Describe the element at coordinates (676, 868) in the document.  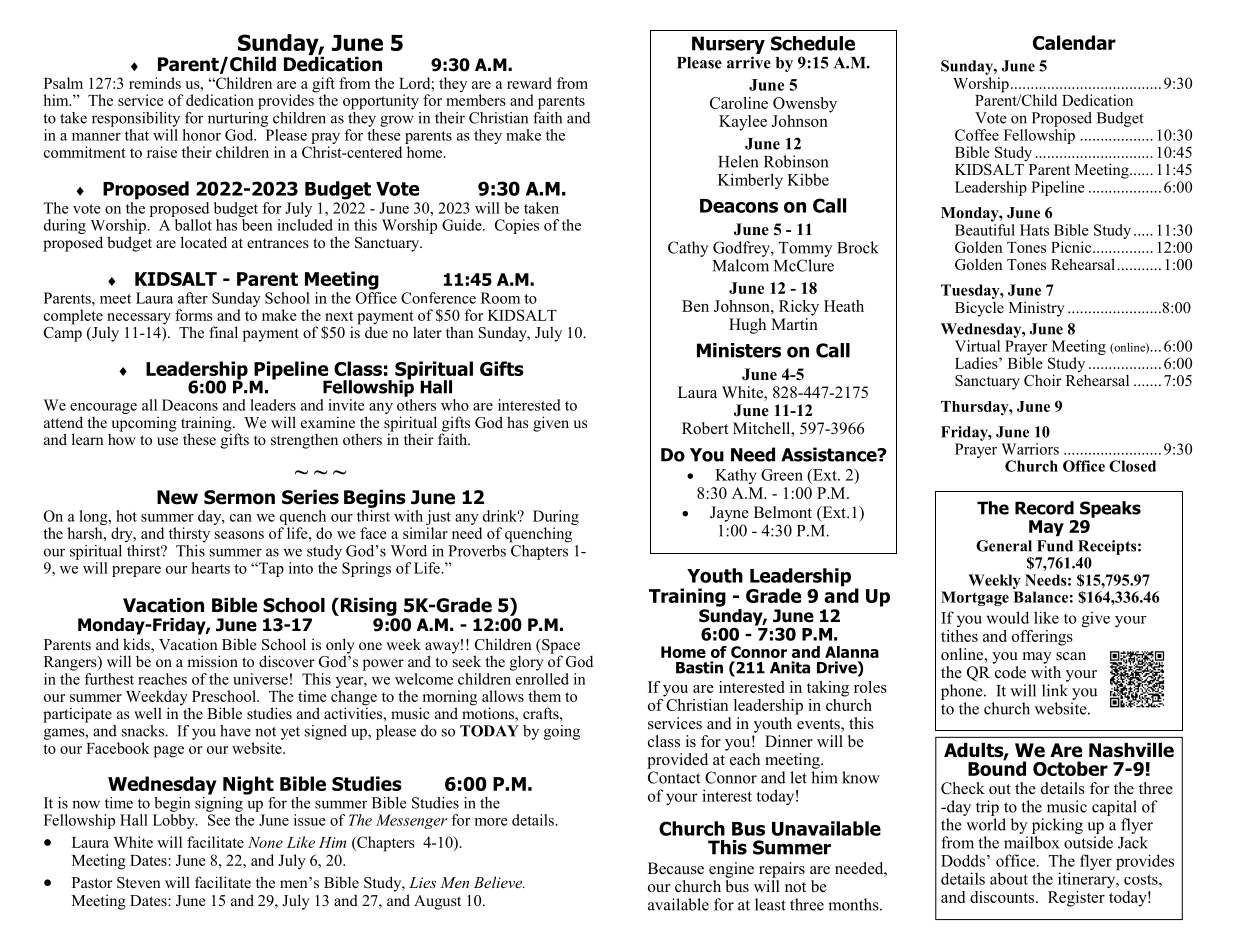
I see `Because` at that location.
